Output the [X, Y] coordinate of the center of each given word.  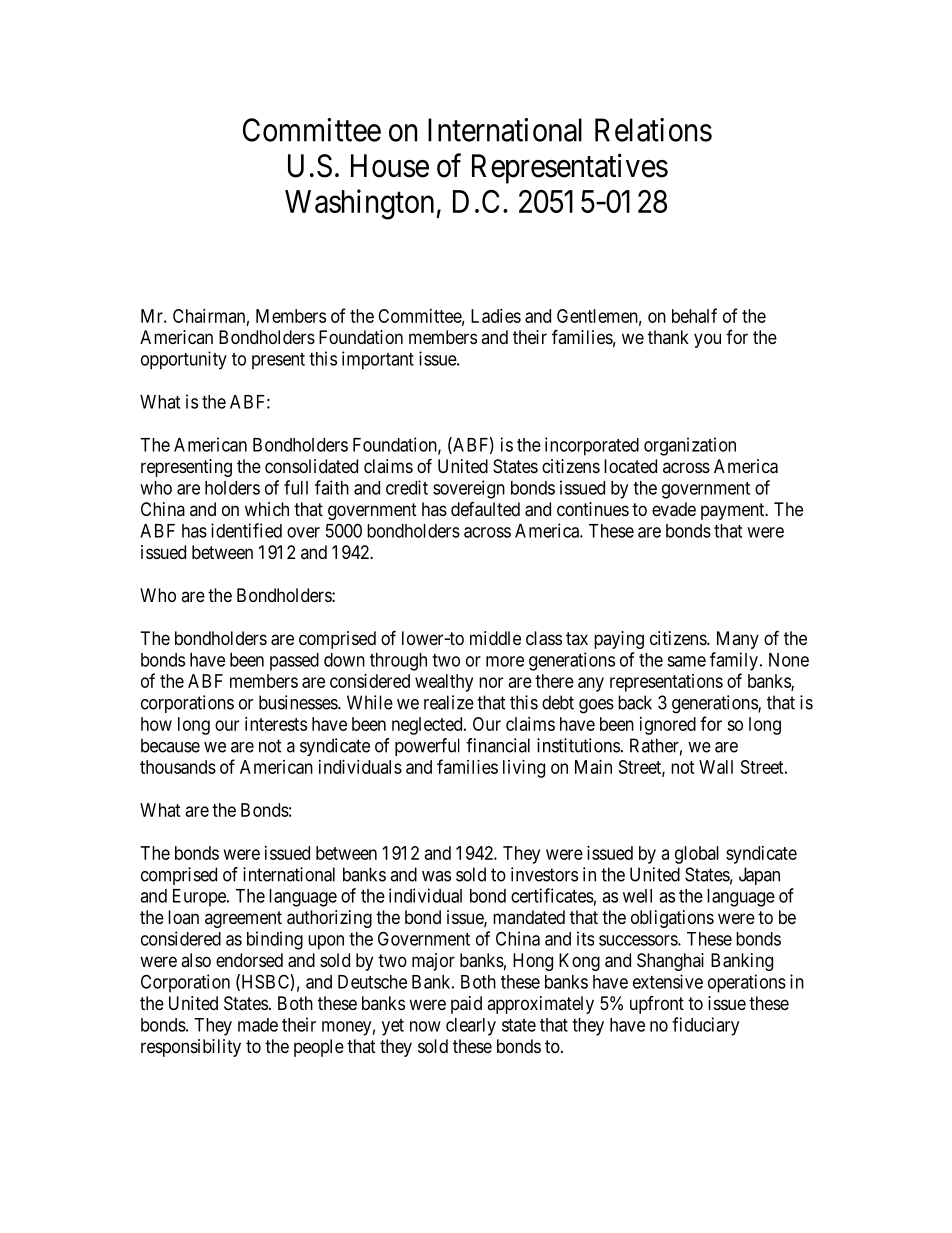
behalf [694, 315]
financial [498, 745]
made [258, 1025]
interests [276, 724]
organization [690, 446]
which [267, 509]
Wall [716, 767]
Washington [359, 204]
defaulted [485, 509]
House [390, 166]
